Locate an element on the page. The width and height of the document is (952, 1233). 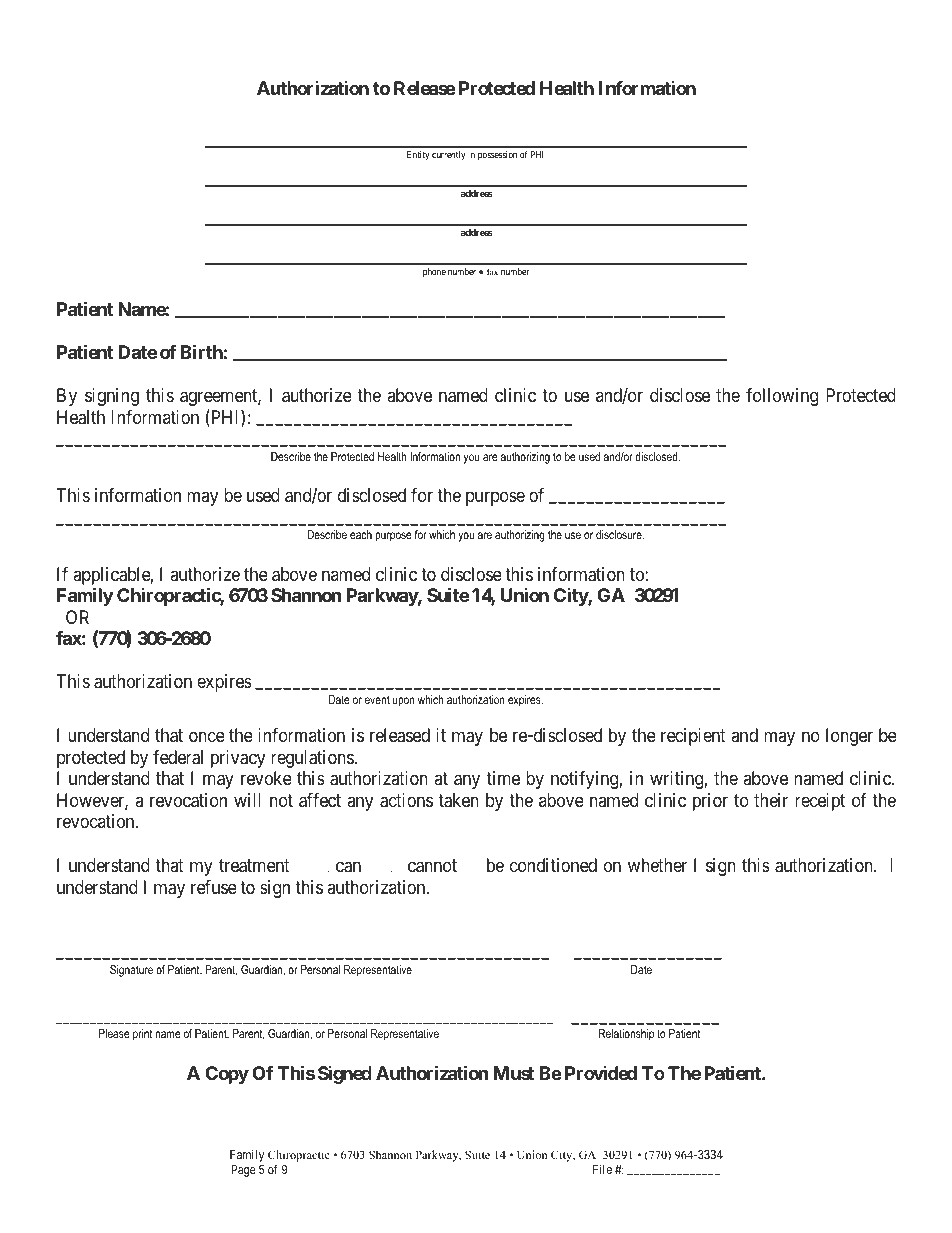
refuse is located at coordinates (214, 887).
